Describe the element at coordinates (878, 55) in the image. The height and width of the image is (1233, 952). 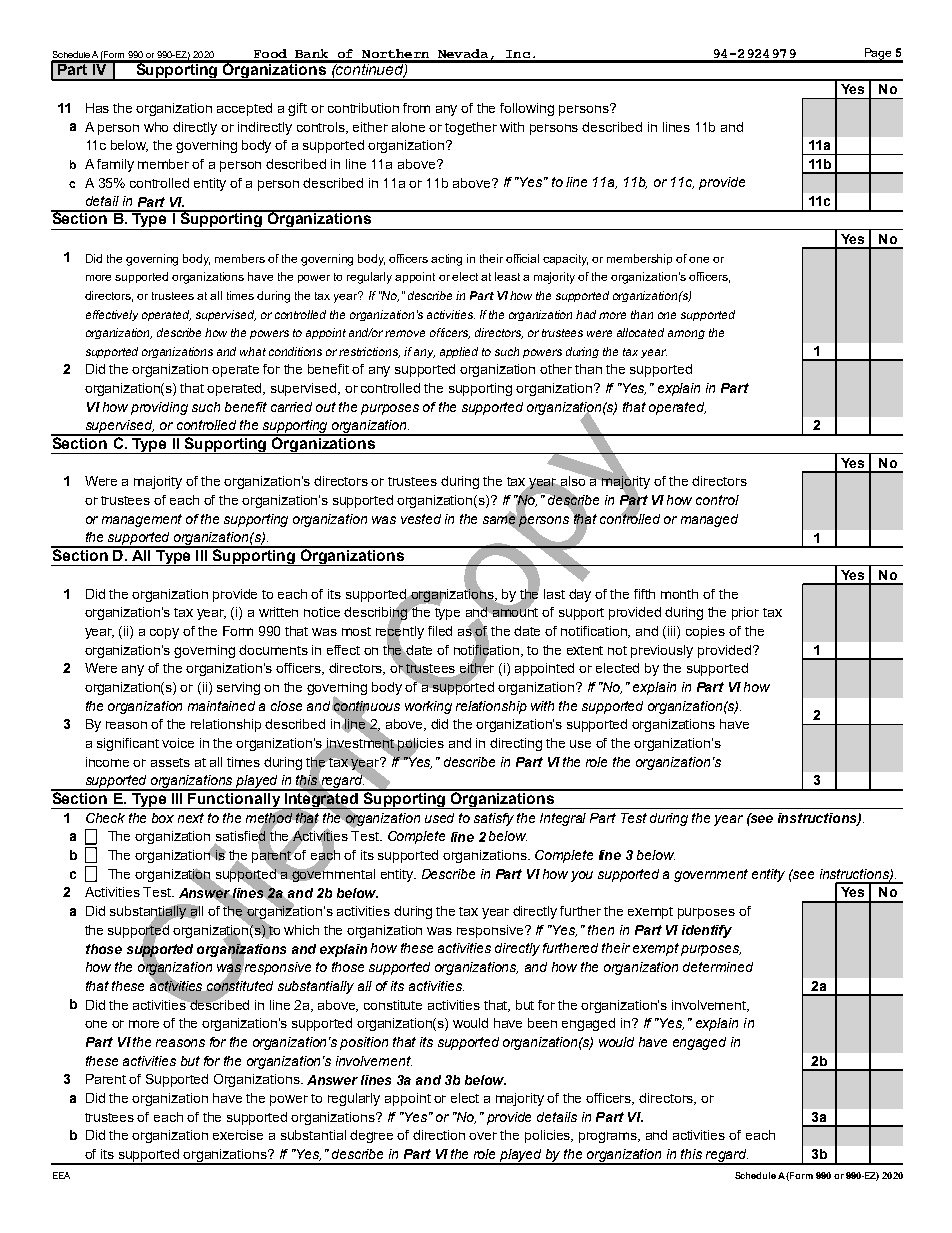
I see `Page` at that location.
